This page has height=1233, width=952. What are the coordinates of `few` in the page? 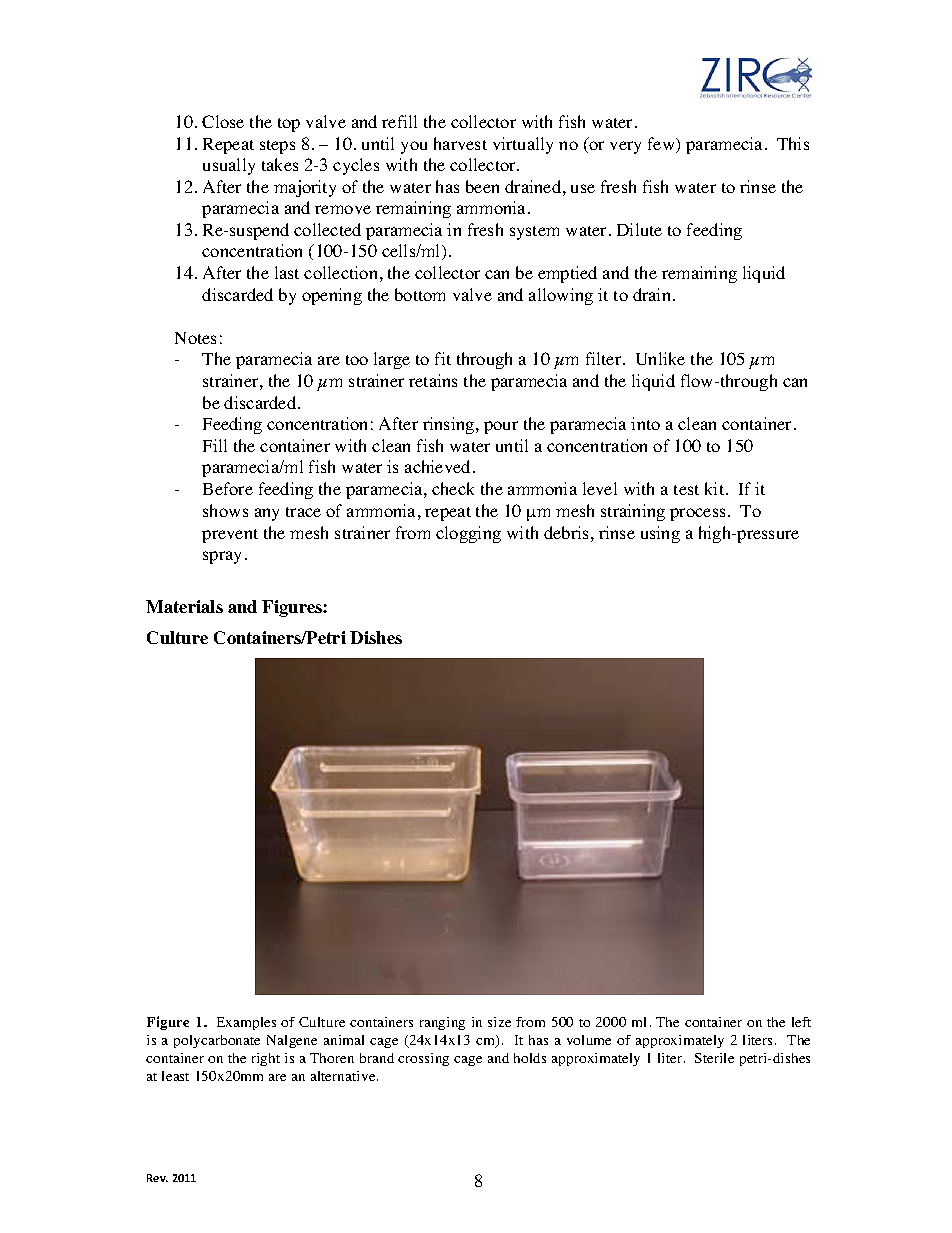 It's located at (663, 145).
